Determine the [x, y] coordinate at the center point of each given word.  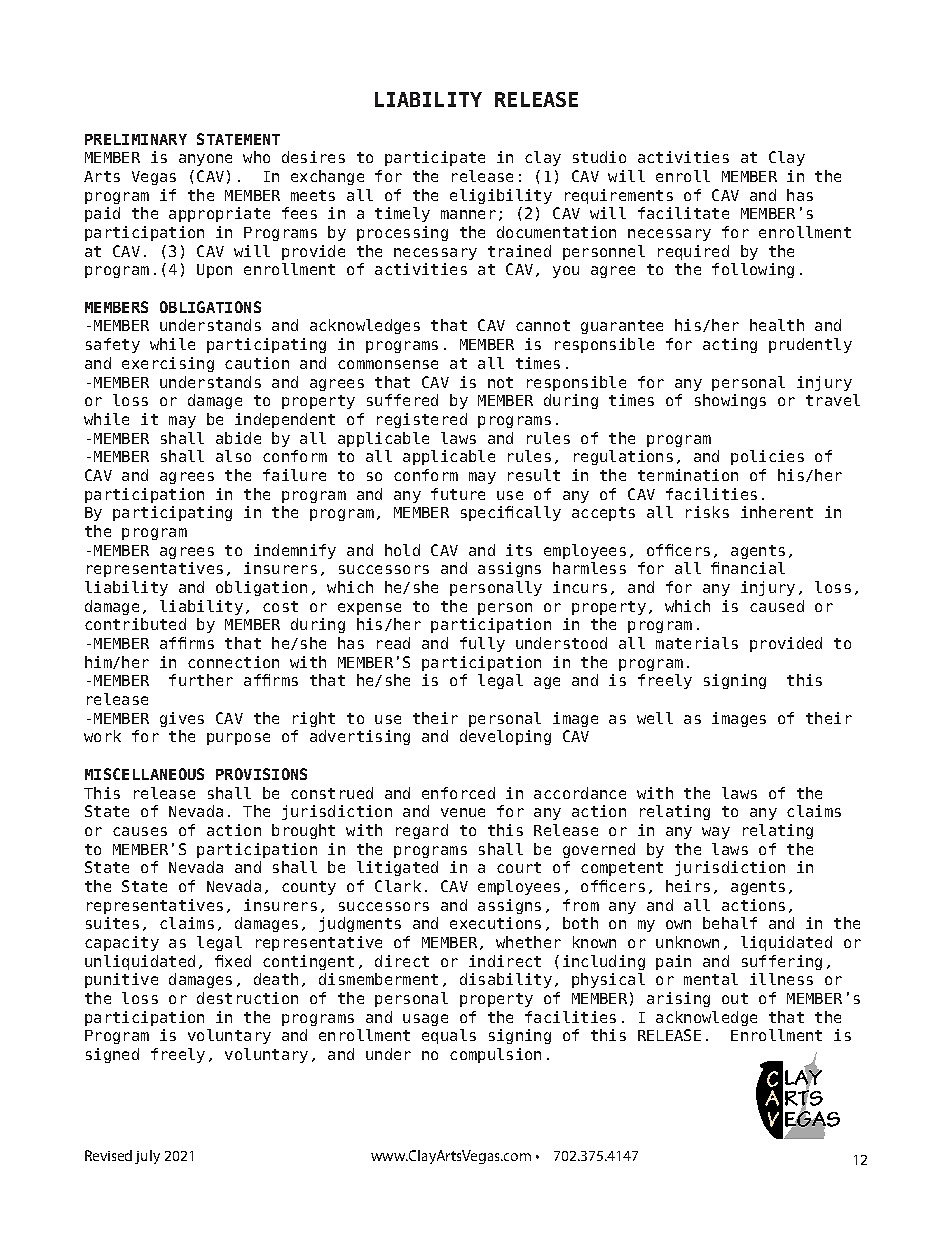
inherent [777, 512]
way [716, 833]
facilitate [683, 213]
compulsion [495, 1055]
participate [435, 158]
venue [463, 812]
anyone [205, 160]
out [735, 998]
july [147, 1157]
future [458, 494]
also [233, 456]
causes [140, 831]
